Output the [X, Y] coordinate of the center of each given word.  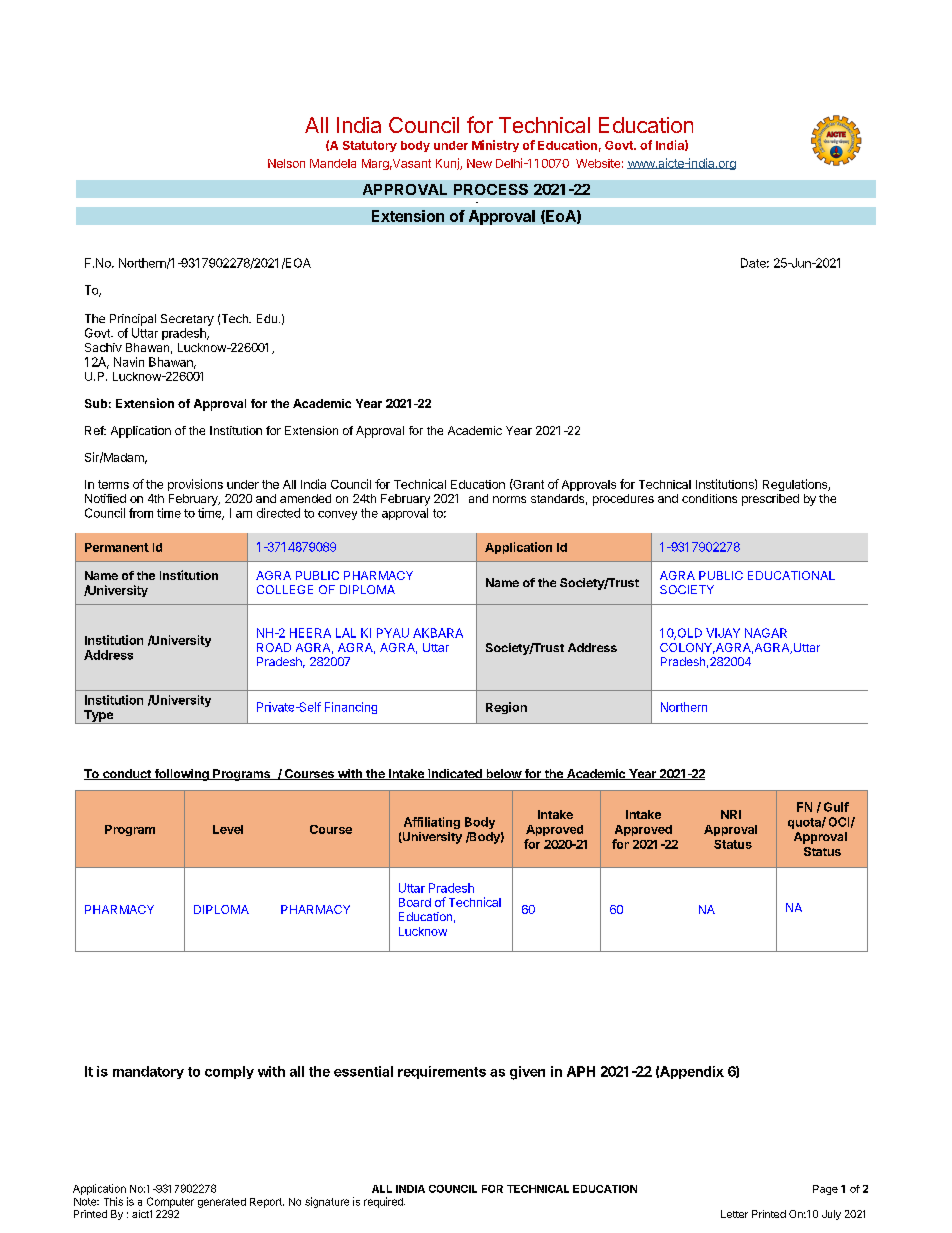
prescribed [770, 500]
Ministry [495, 146]
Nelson [286, 163]
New [479, 163]
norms [509, 499]
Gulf [836, 807]
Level [228, 829]
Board [415, 902]
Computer [170, 1202]
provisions [195, 485]
